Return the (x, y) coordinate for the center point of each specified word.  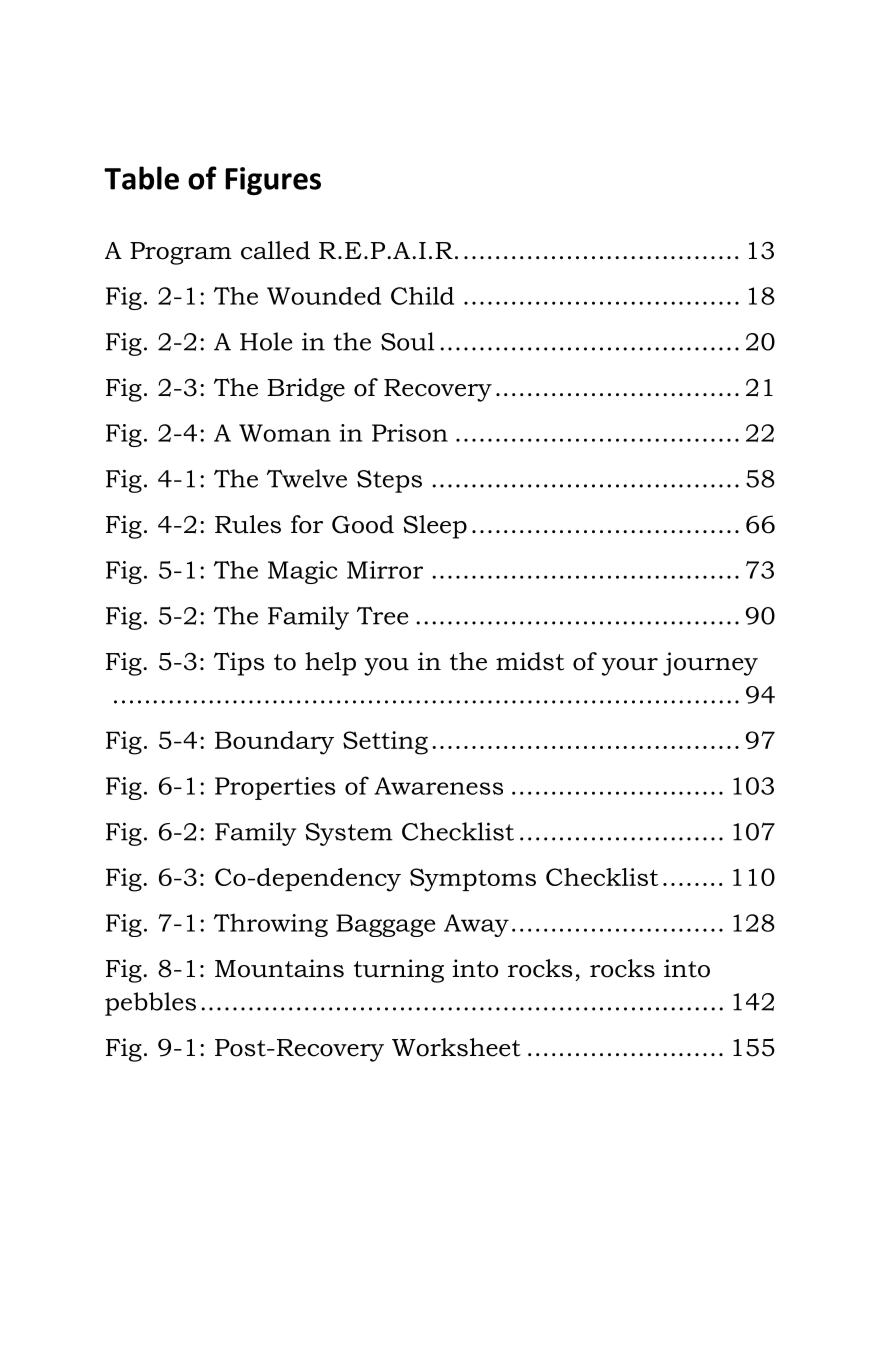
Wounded (324, 296)
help (330, 664)
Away (476, 925)
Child (422, 296)
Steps (389, 481)
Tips (239, 664)
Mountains (279, 968)
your (630, 667)
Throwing (271, 925)
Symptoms (473, 880)
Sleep (435, 527)
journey (710, 664)
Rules (248, 524)
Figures (273, 181)
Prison (410, 433)
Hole (266, 341)
